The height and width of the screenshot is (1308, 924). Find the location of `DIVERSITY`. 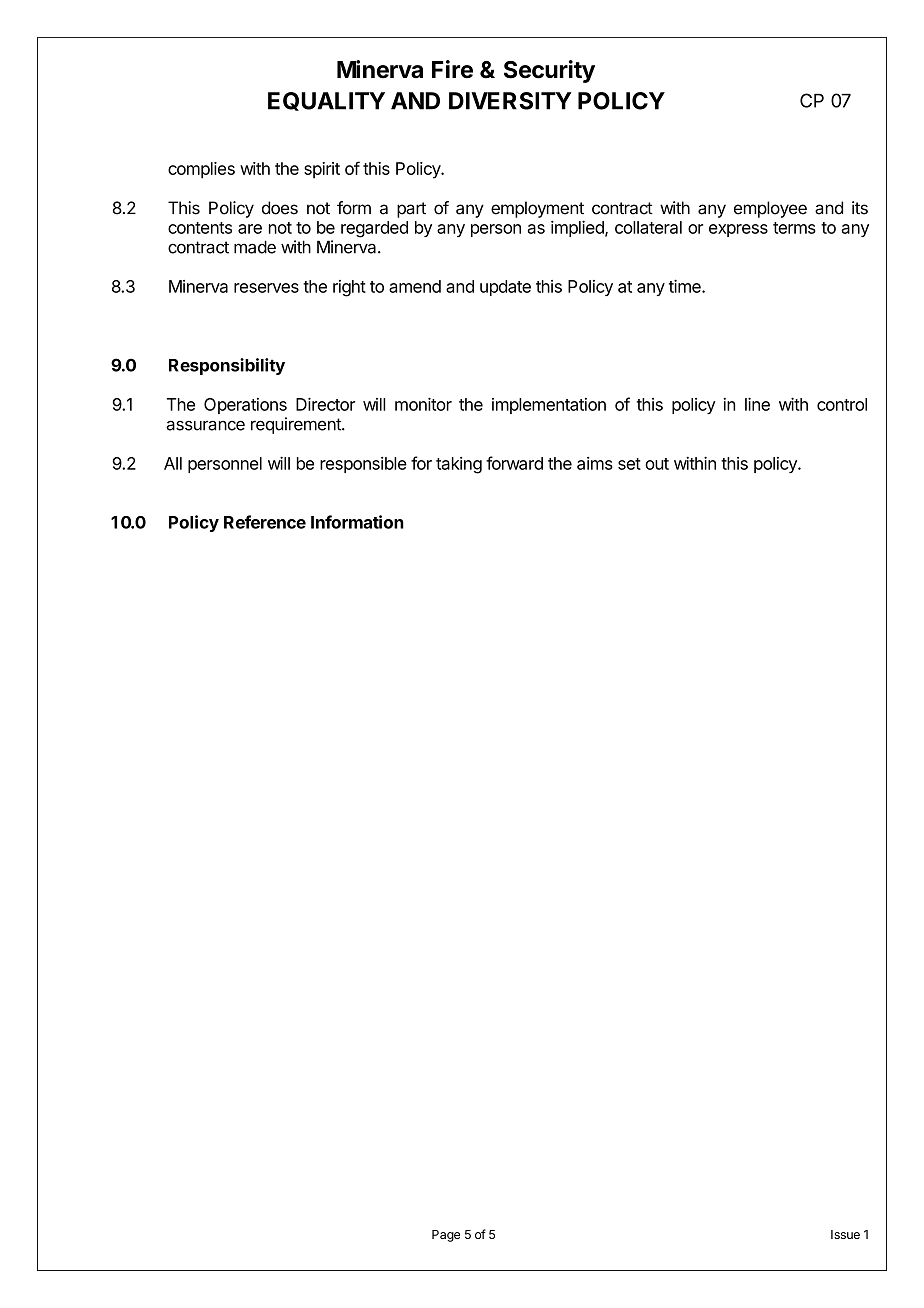

DIVERSITY is located at coordinates (510, 101).
